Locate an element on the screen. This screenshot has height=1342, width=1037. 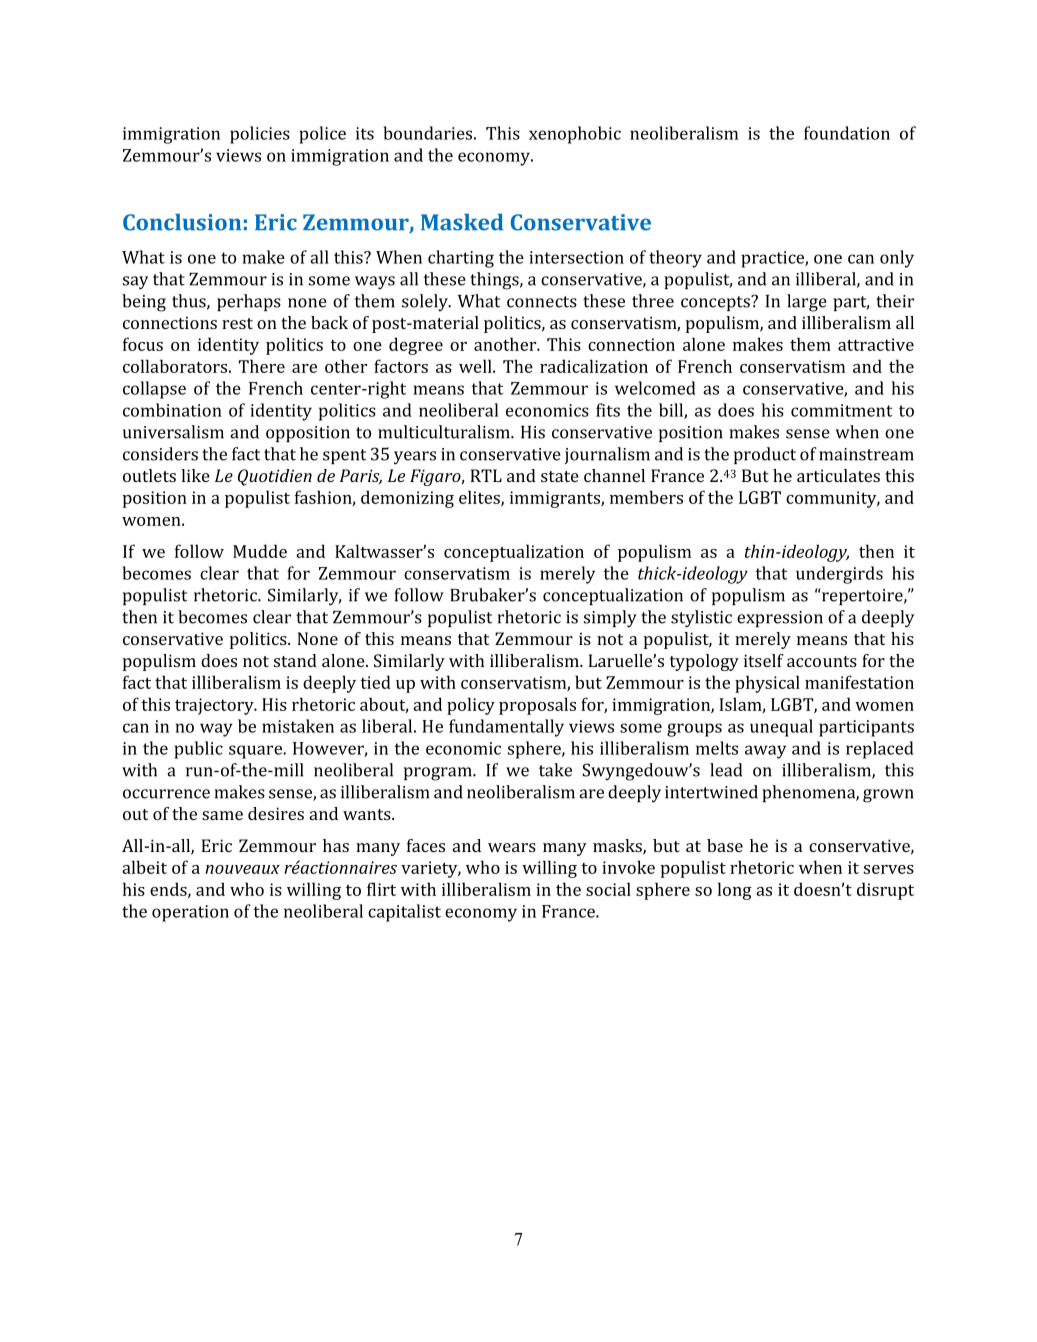
foundation is located at coordinates (847, 133).
